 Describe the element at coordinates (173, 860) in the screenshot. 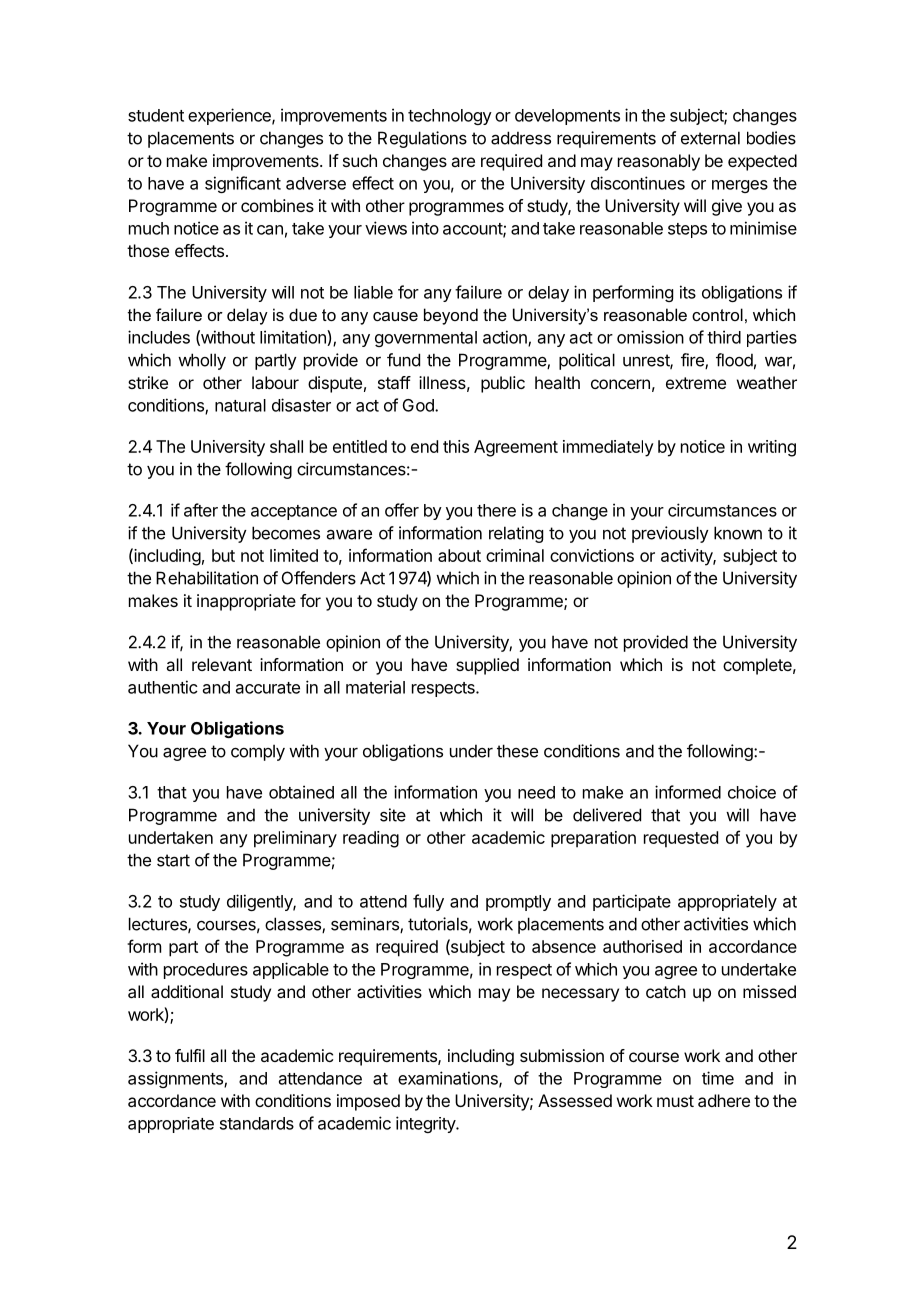

I see `start` at that location.
